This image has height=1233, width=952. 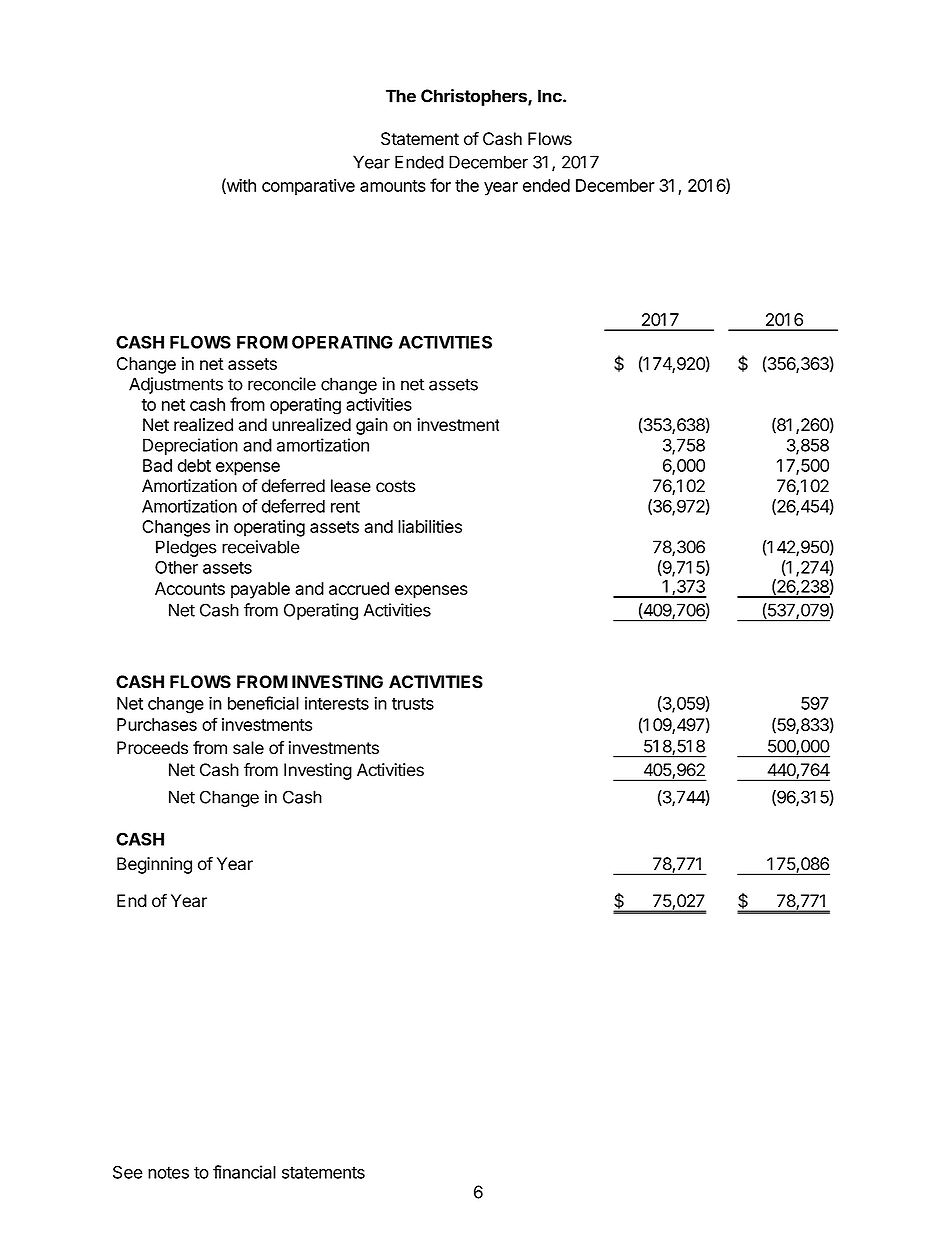 What do you see at coordinates (308, 187) in the image?
I see `comparative` at bounding box center [308, 187].
